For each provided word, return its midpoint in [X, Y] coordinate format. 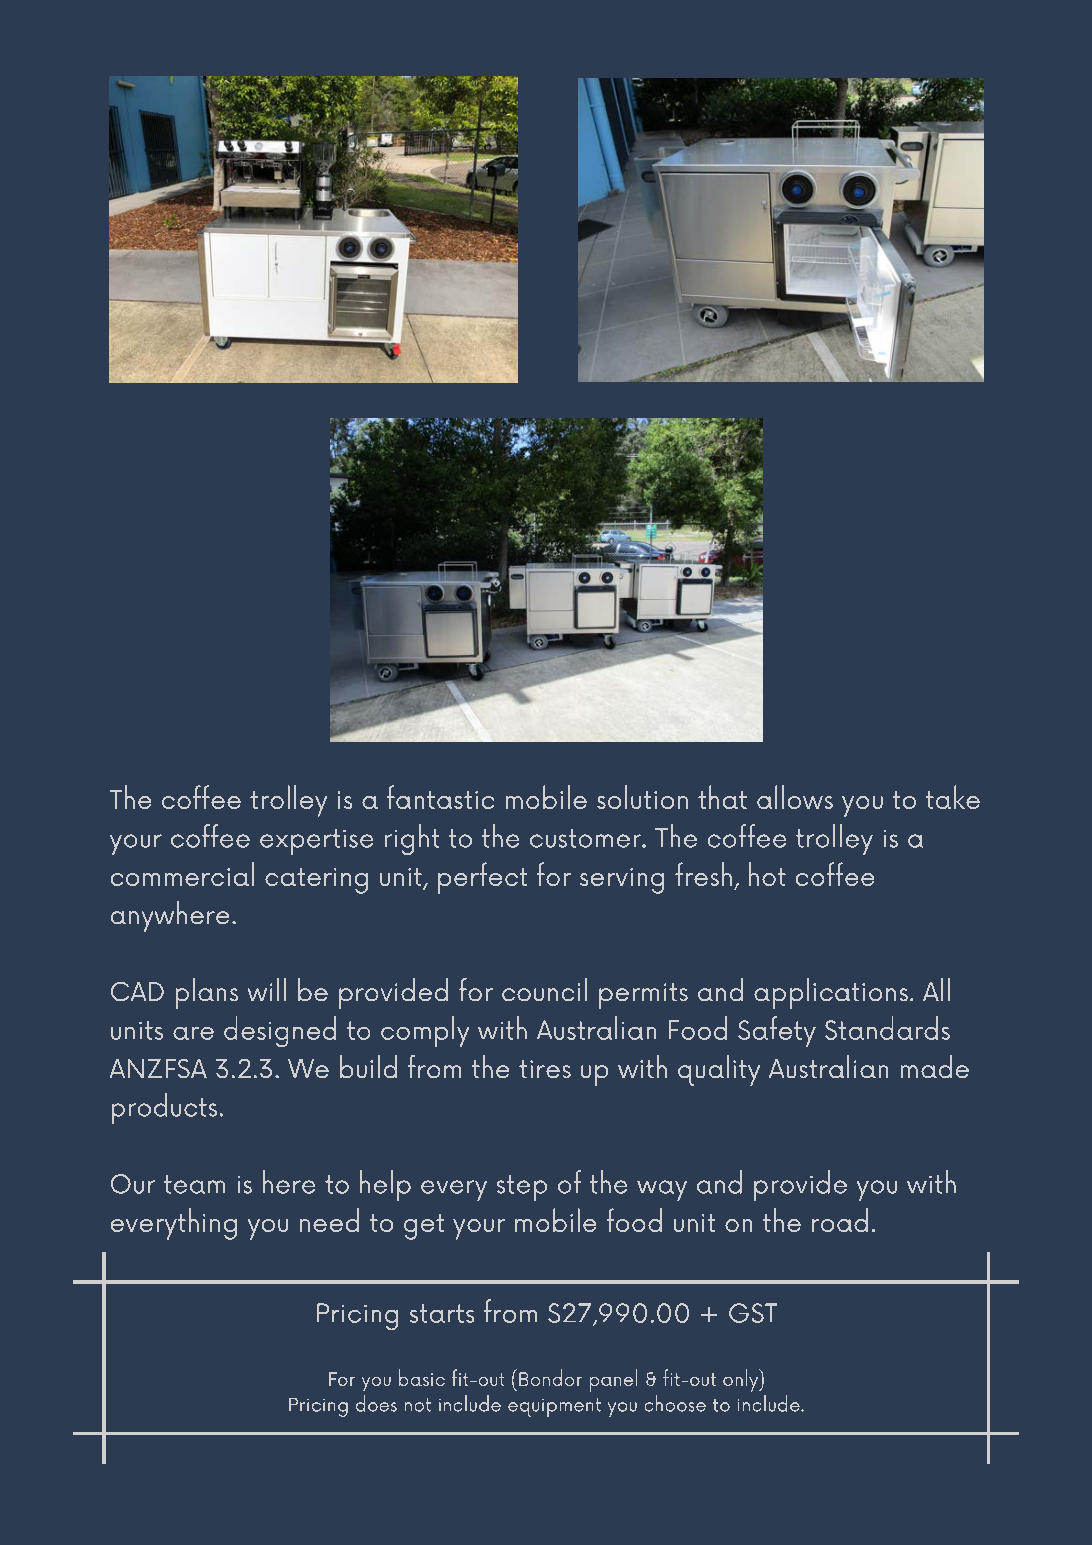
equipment [554, 1407]
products [164, 1108]
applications [831, 993]
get [424, 1227]
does [376, 1403]
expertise [316, 842]
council [544, 989]
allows [795, 797]
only [742, 1380]
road [840, 1220]
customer [586, 838]
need [329, 1220]
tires [545, 1069]
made [935, 1066]
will [267, 989]
